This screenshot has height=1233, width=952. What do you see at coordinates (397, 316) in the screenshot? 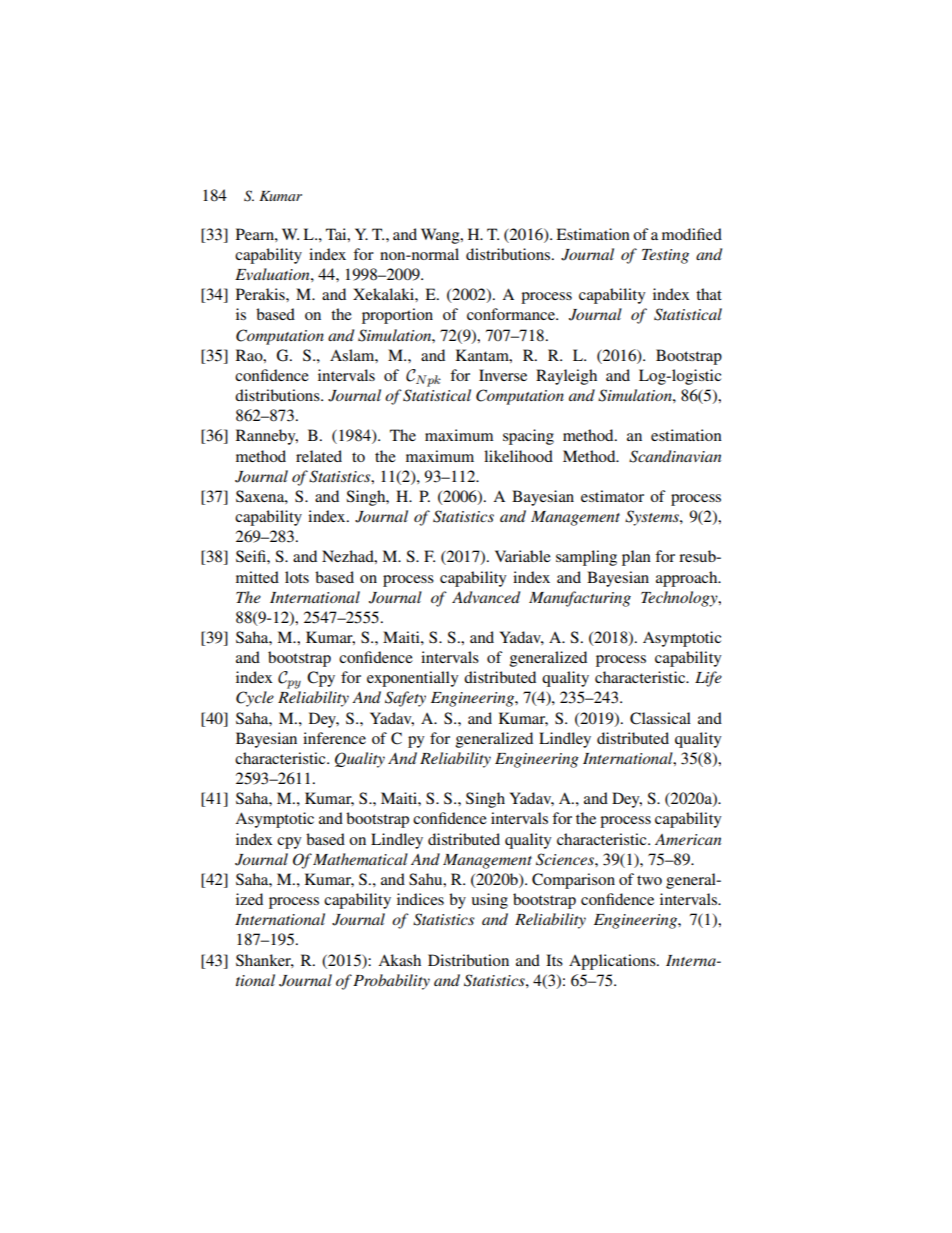
I see `proportion` at bounding box center [397, 316].
